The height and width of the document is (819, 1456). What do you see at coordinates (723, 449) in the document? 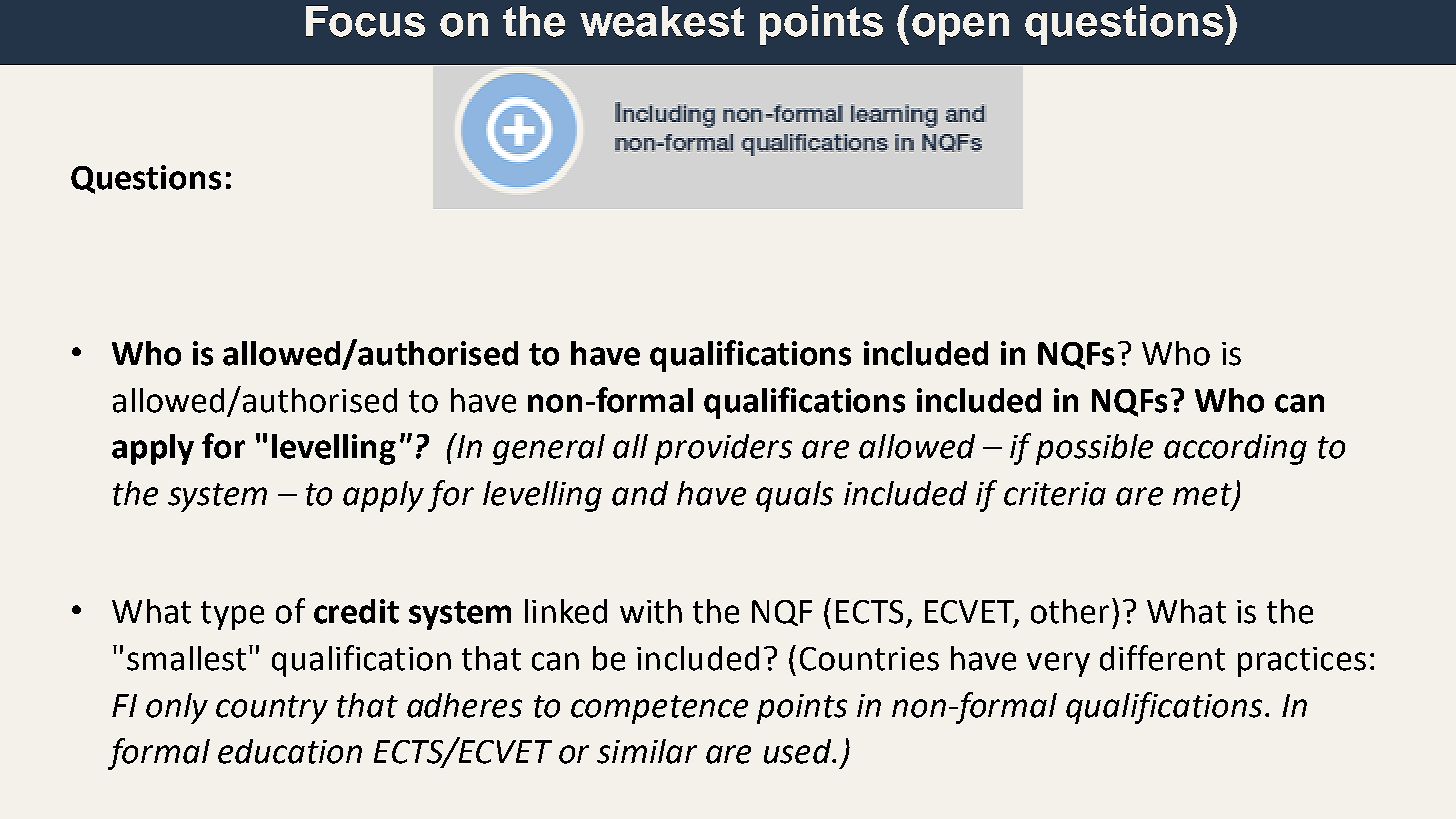
I see `providers` at bounding box center [723, 449].
